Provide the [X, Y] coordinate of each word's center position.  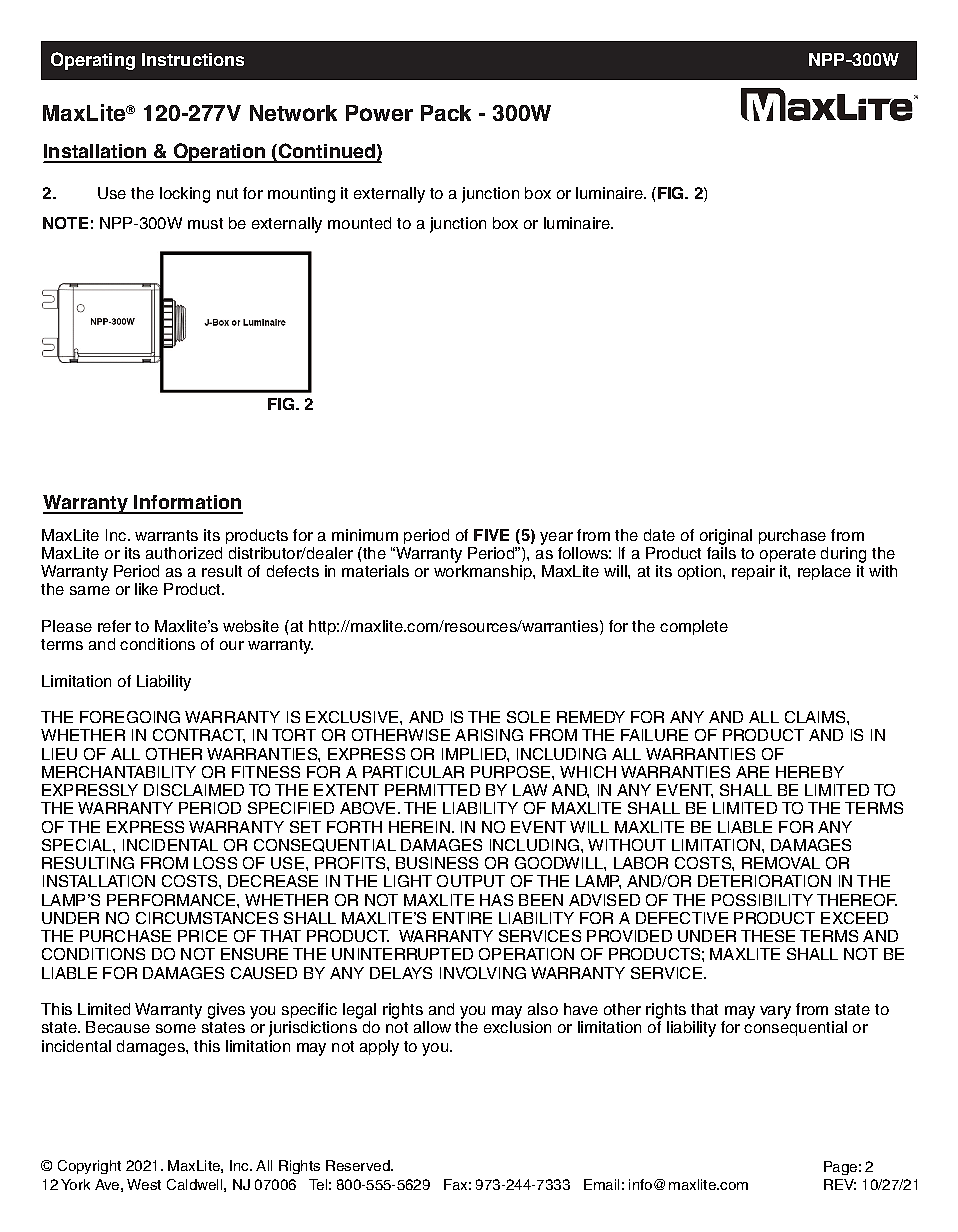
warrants [166, 535]
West [144, 1184]
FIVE [491, 535]
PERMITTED [432, 790]
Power [379, 113]
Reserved [359, 1165]
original [726, 537]
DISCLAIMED [194, 790]
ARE [752, 772]
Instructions [193, 59]
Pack [446, 113]
